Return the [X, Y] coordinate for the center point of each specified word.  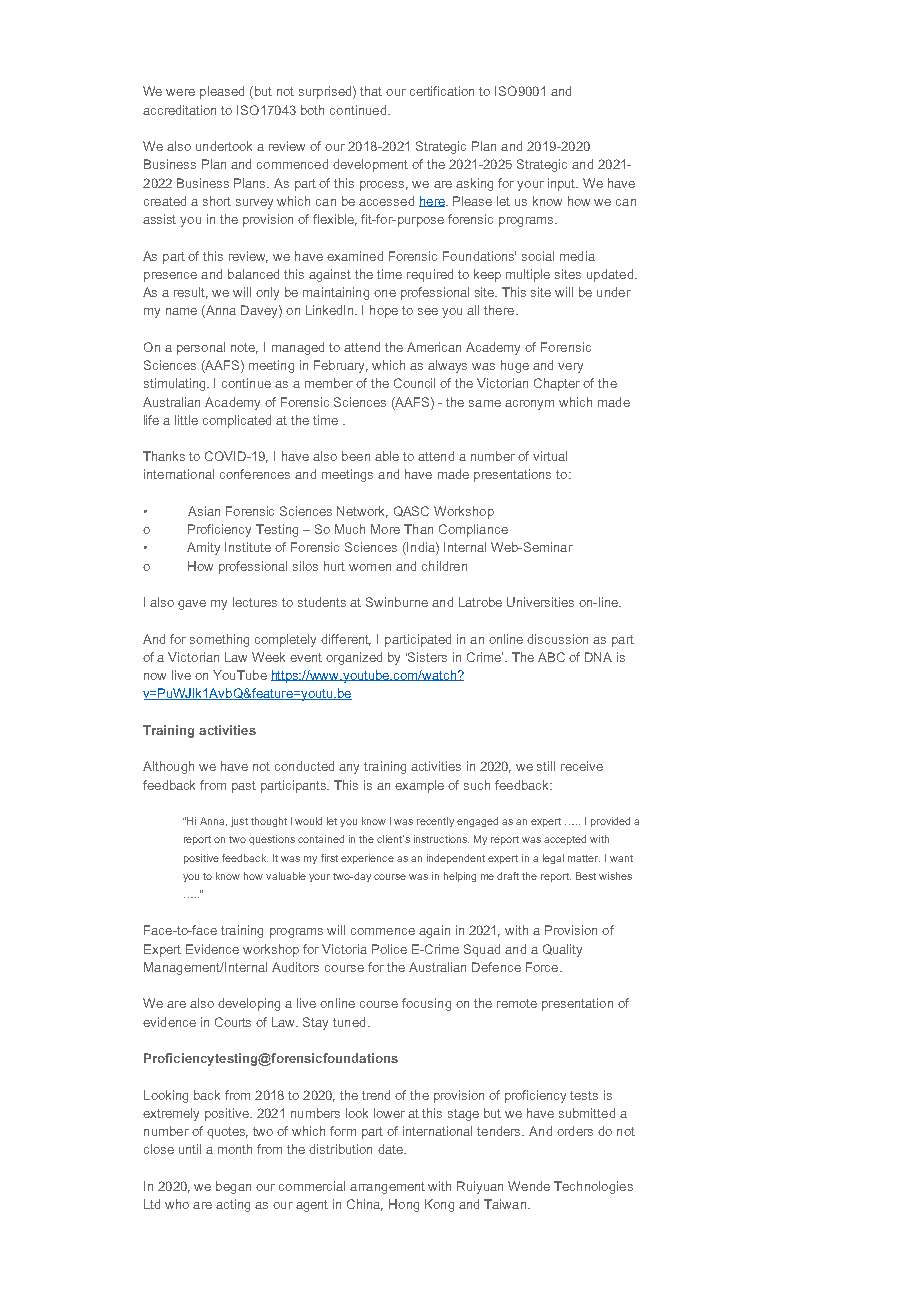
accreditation [179, 110]
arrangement [387, 1188]
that [371, 91]
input [563, 184]
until [190, 1149]
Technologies [593, 1187]
